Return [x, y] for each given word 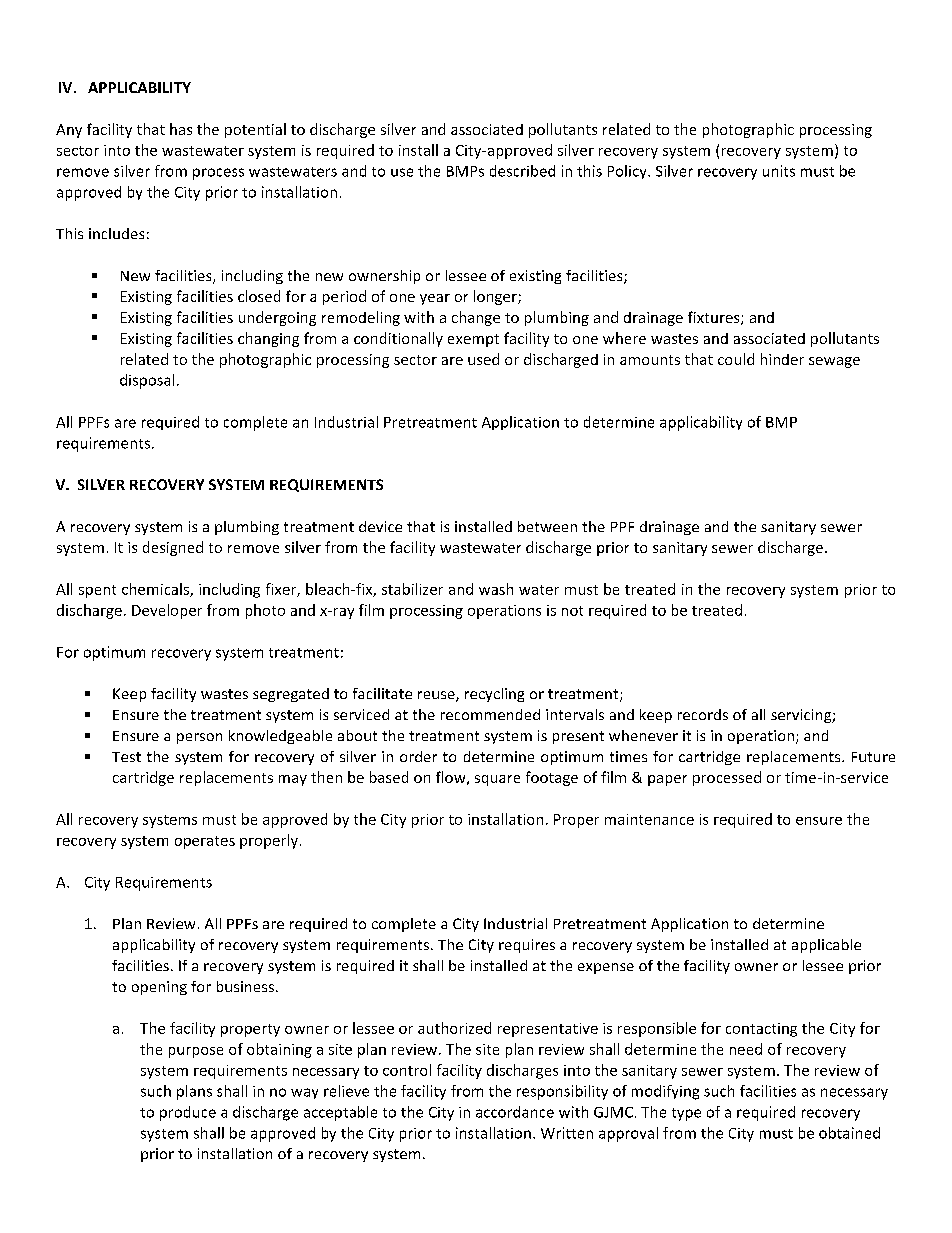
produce [188, 1113]
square [497, 780]
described [522, 171]
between [547, 526]
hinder [782, 359]
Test [126, 757]
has [181, 129]
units [779, 171]
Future [873, 757]
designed [173, 548]
